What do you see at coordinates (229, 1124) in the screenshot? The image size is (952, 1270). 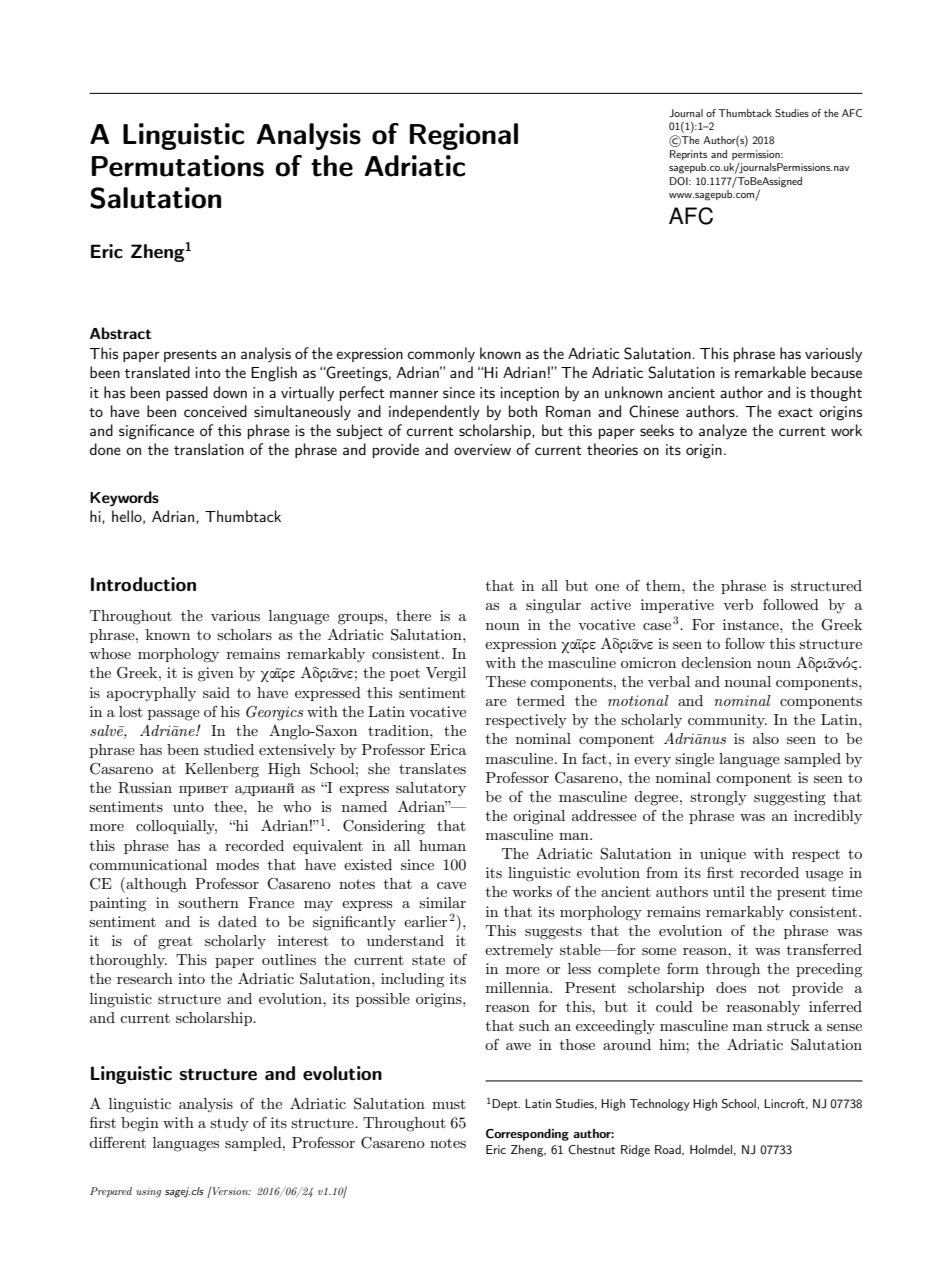 I see `study` at bounding box center [229, 1124].
